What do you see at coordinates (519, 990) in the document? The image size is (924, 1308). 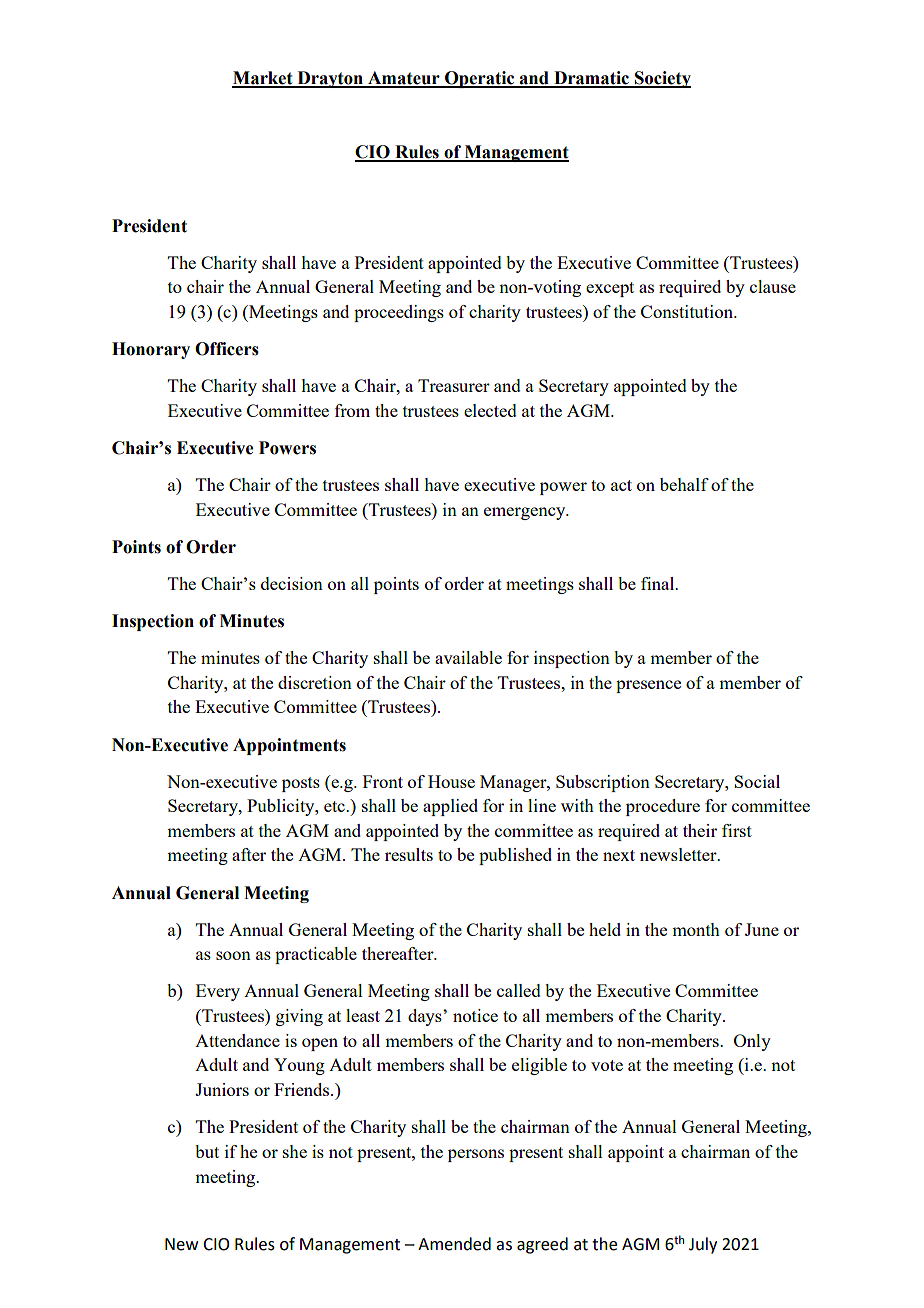 I see `called` at bounding box center [519, 990].
